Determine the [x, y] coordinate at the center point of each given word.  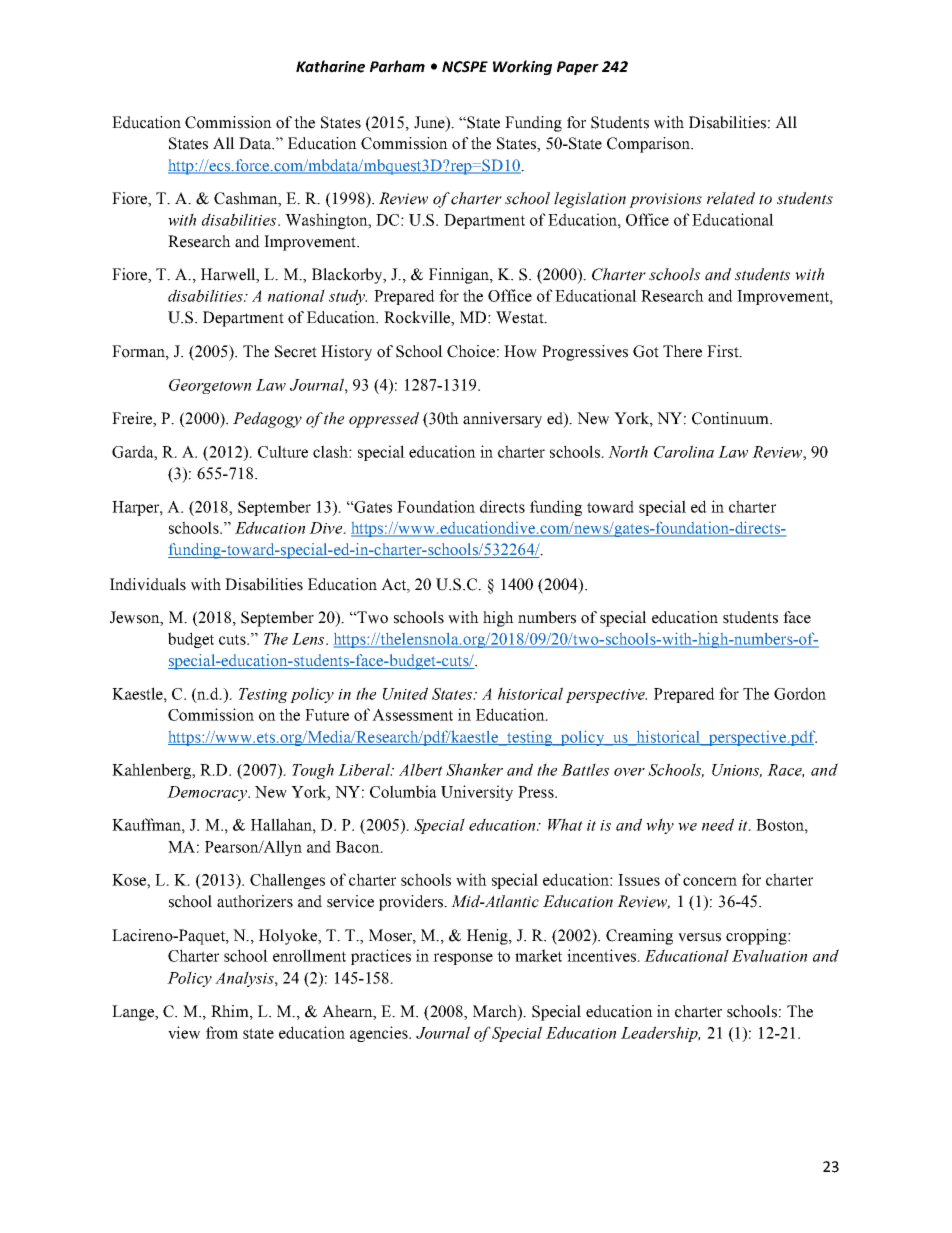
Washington [327, 221]
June [430, 122]
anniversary [502, 420]
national [296, 295]
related [731, 198]
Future [327, 715]
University [477, 793]
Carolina [684, 451]
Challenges [287, 881]
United [405, 693]
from [222, 1032]
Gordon [800, 693]
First [724, 351]
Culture [283, 451]
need [718, 824]
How [520, 351]
